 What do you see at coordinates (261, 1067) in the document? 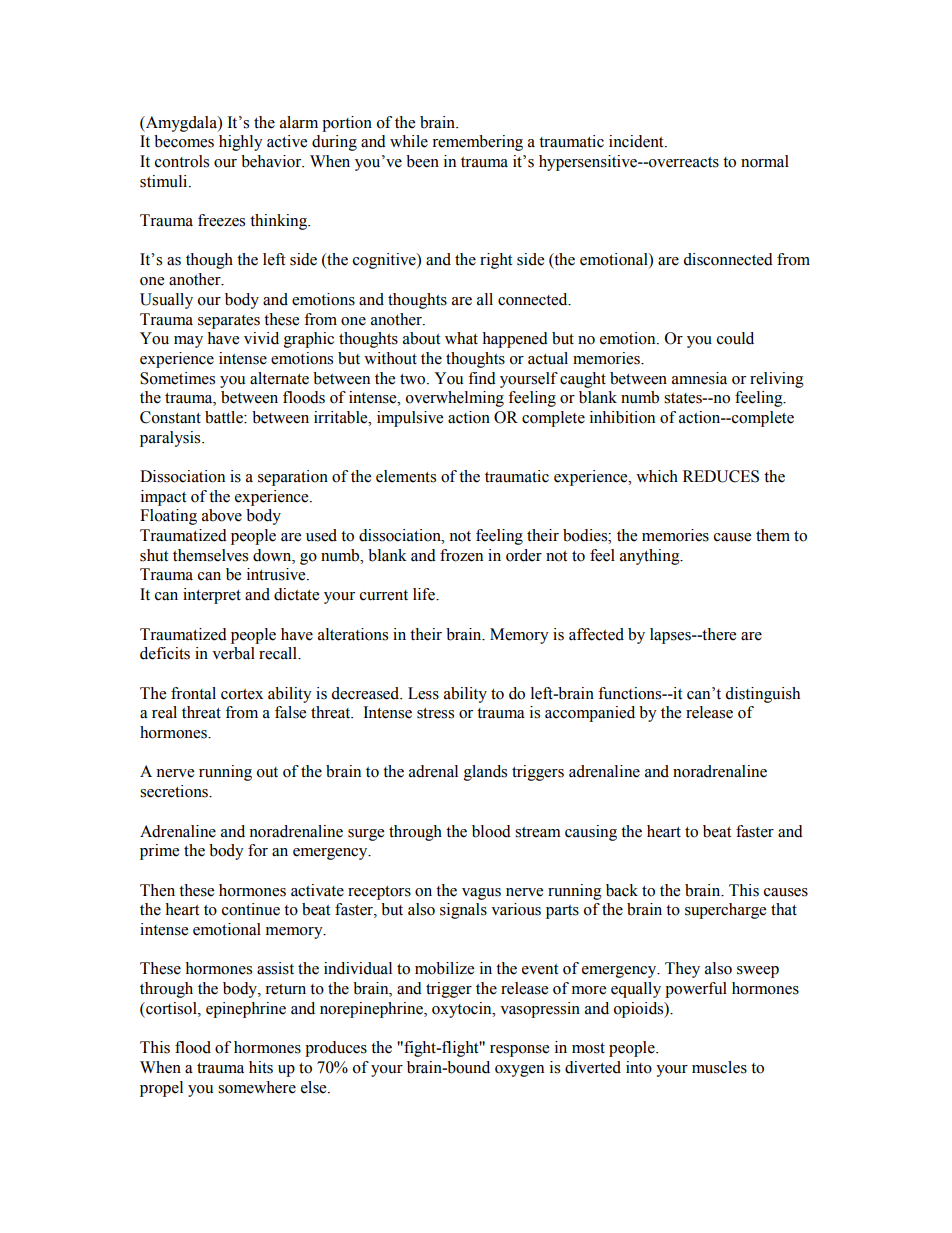
I see `hits` at bounding box center [261, 1067].
